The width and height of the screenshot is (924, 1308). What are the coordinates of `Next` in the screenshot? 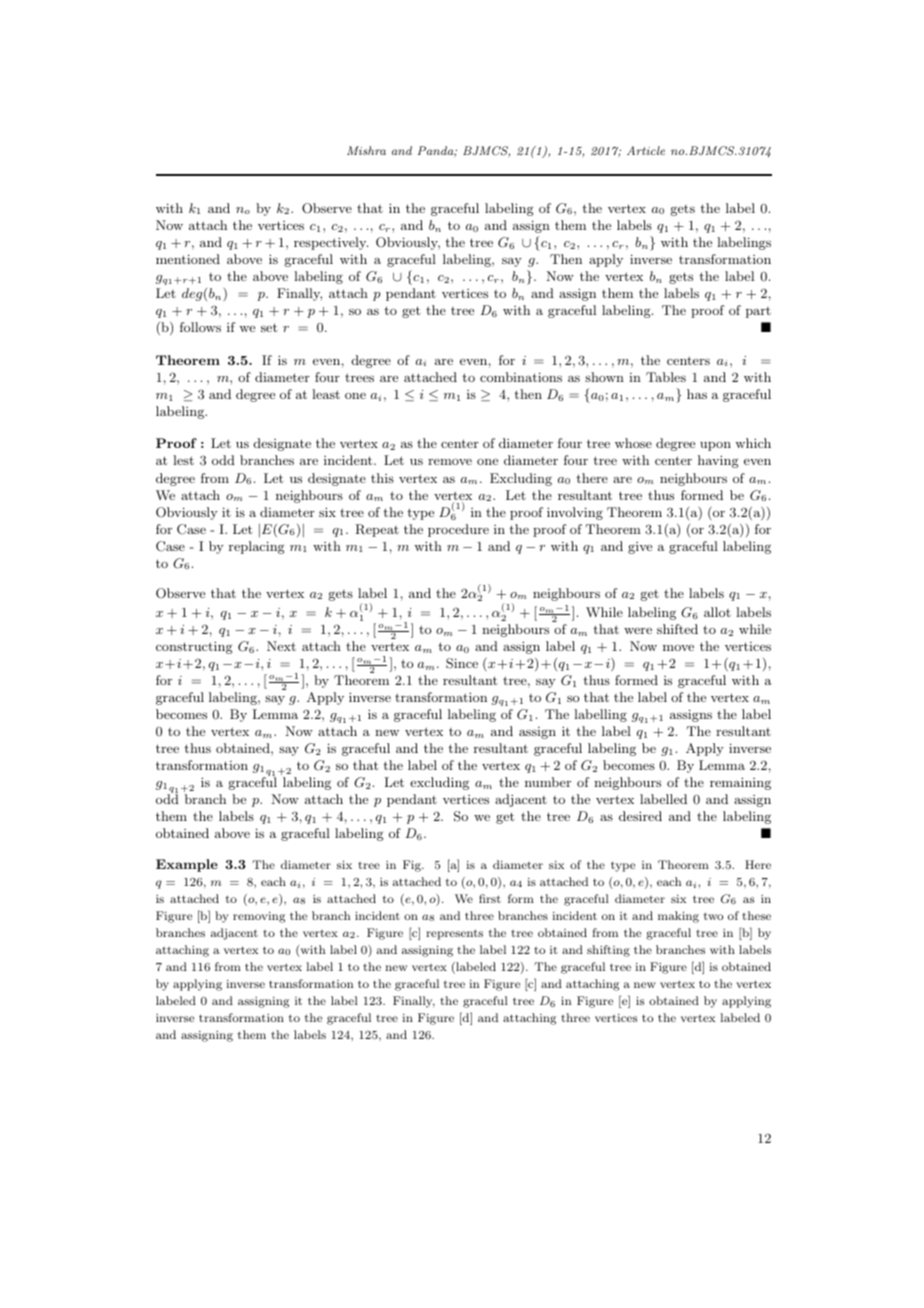 It's located at (281, 646).
